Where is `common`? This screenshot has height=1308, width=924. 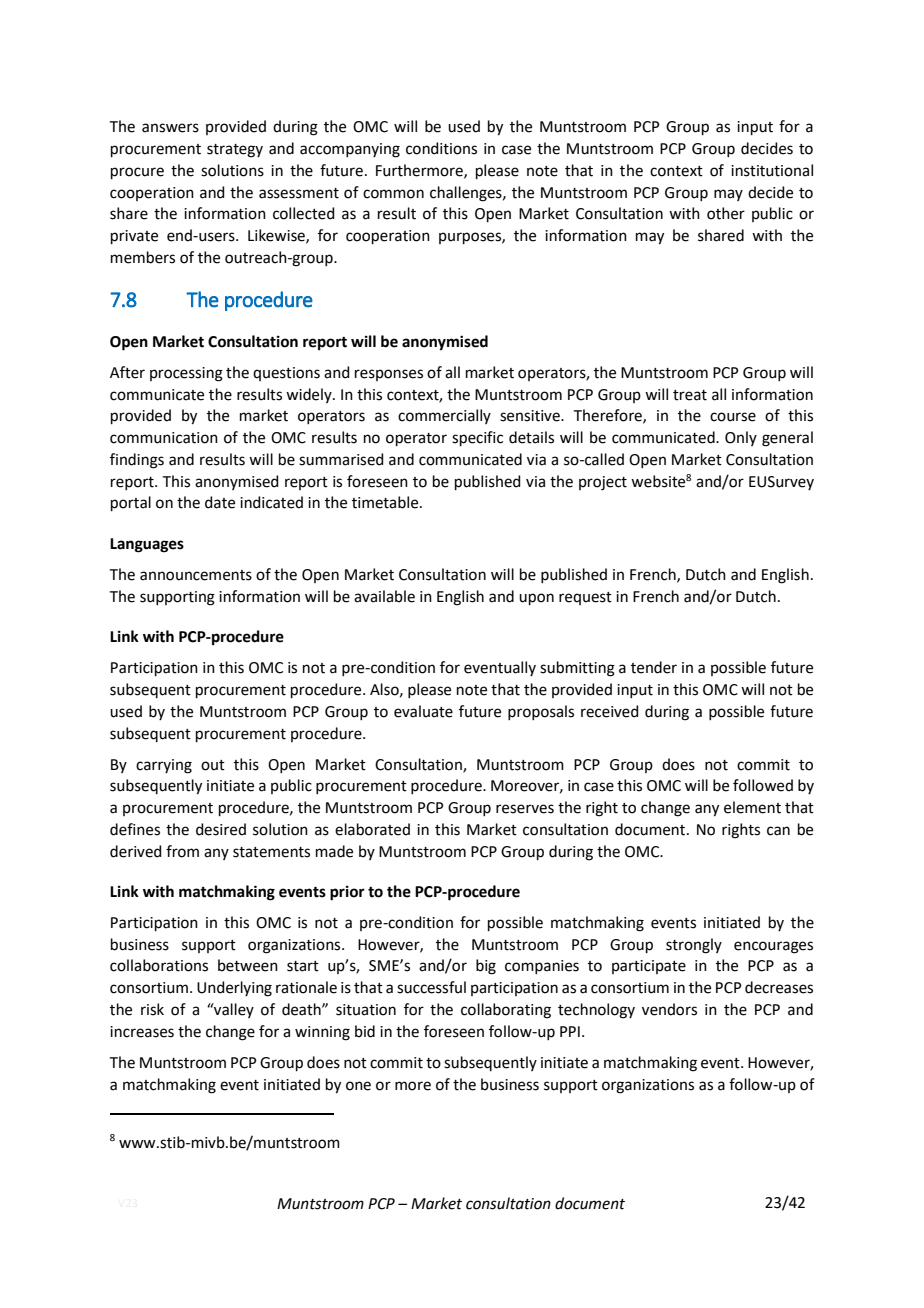
common is located at coordinates (393, 194).
